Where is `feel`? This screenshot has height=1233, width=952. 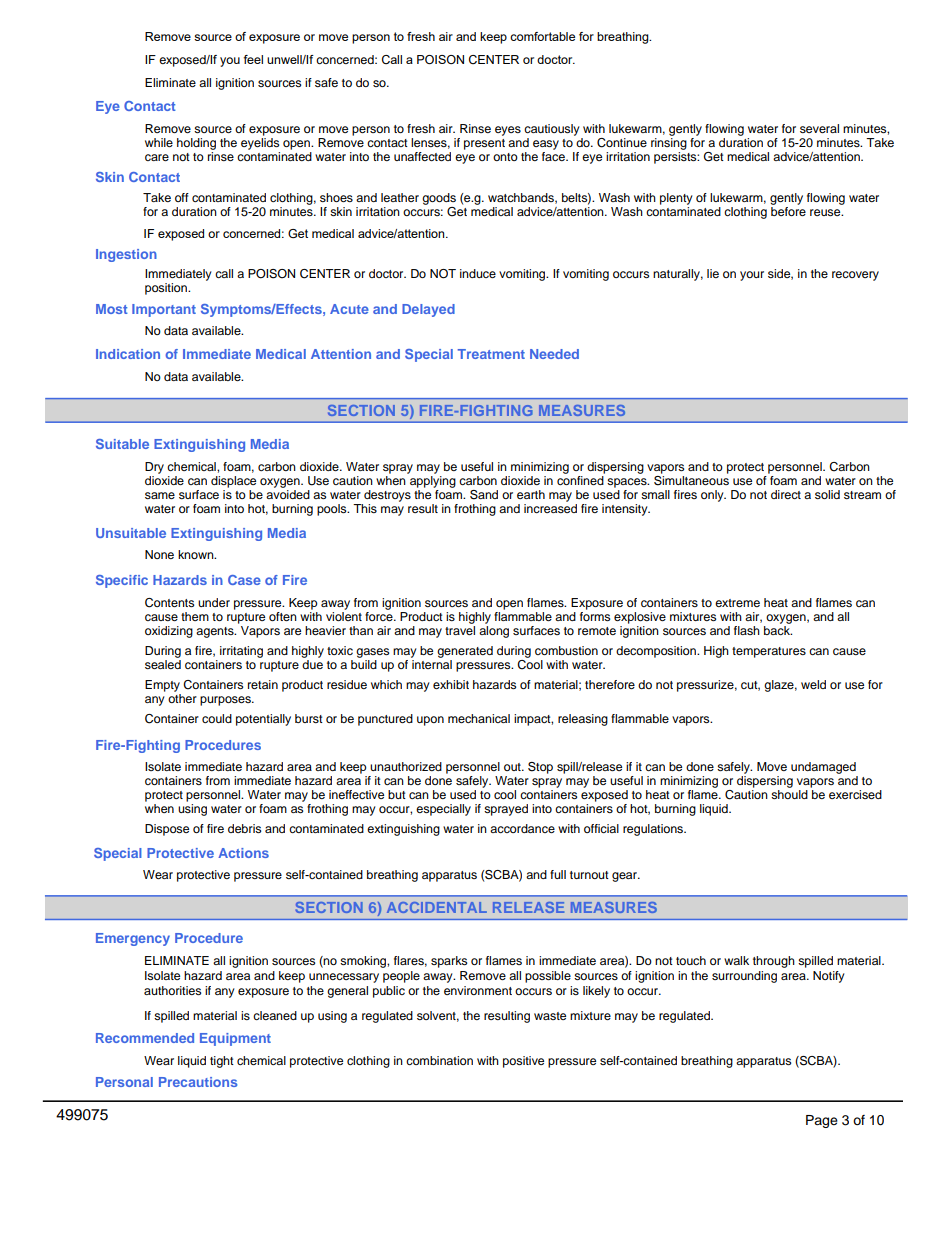
feel is located at coordinates (253, 59).
